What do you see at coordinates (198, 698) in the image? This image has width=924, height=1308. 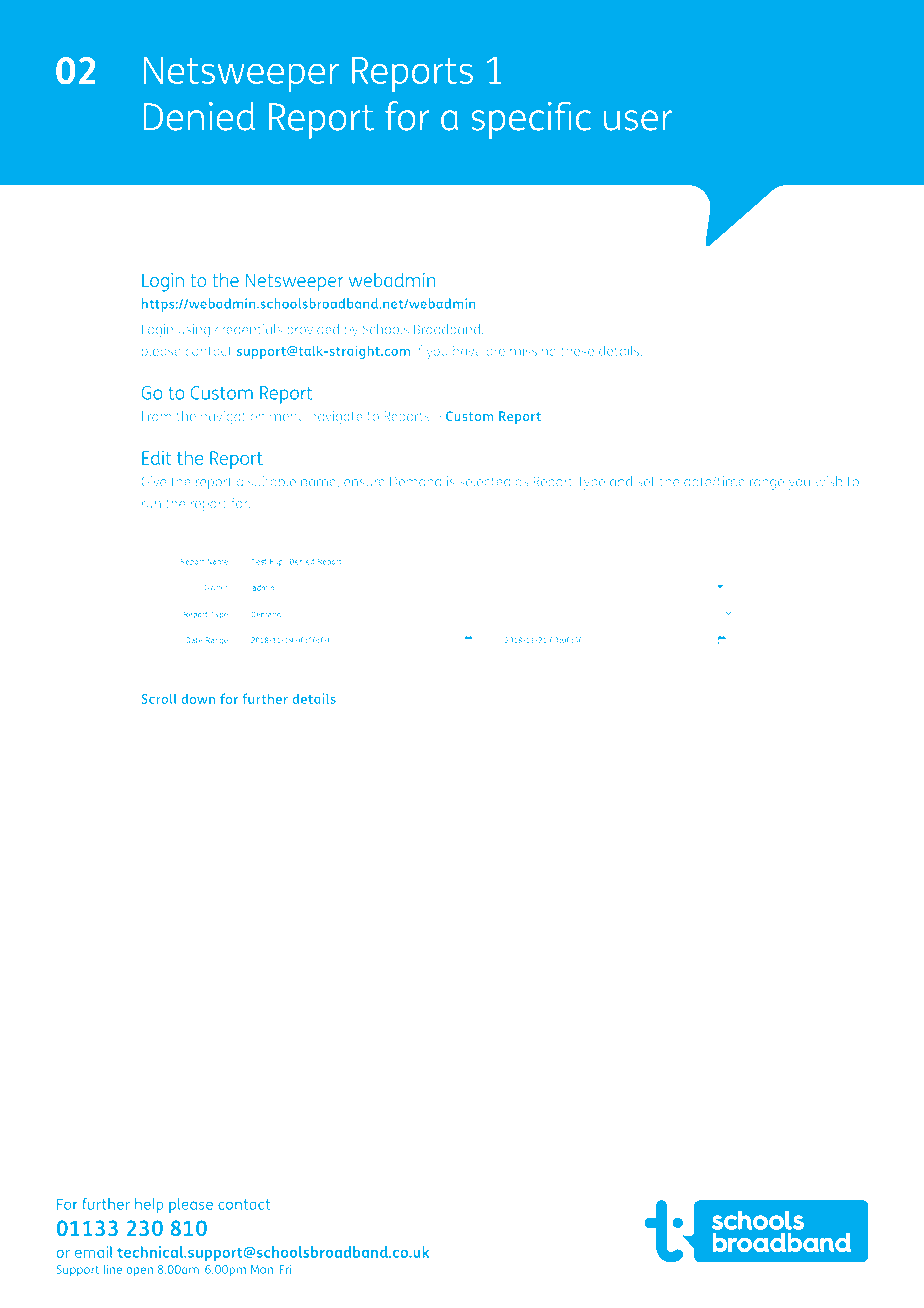 I see `down` at bounding box center [198, 698].
